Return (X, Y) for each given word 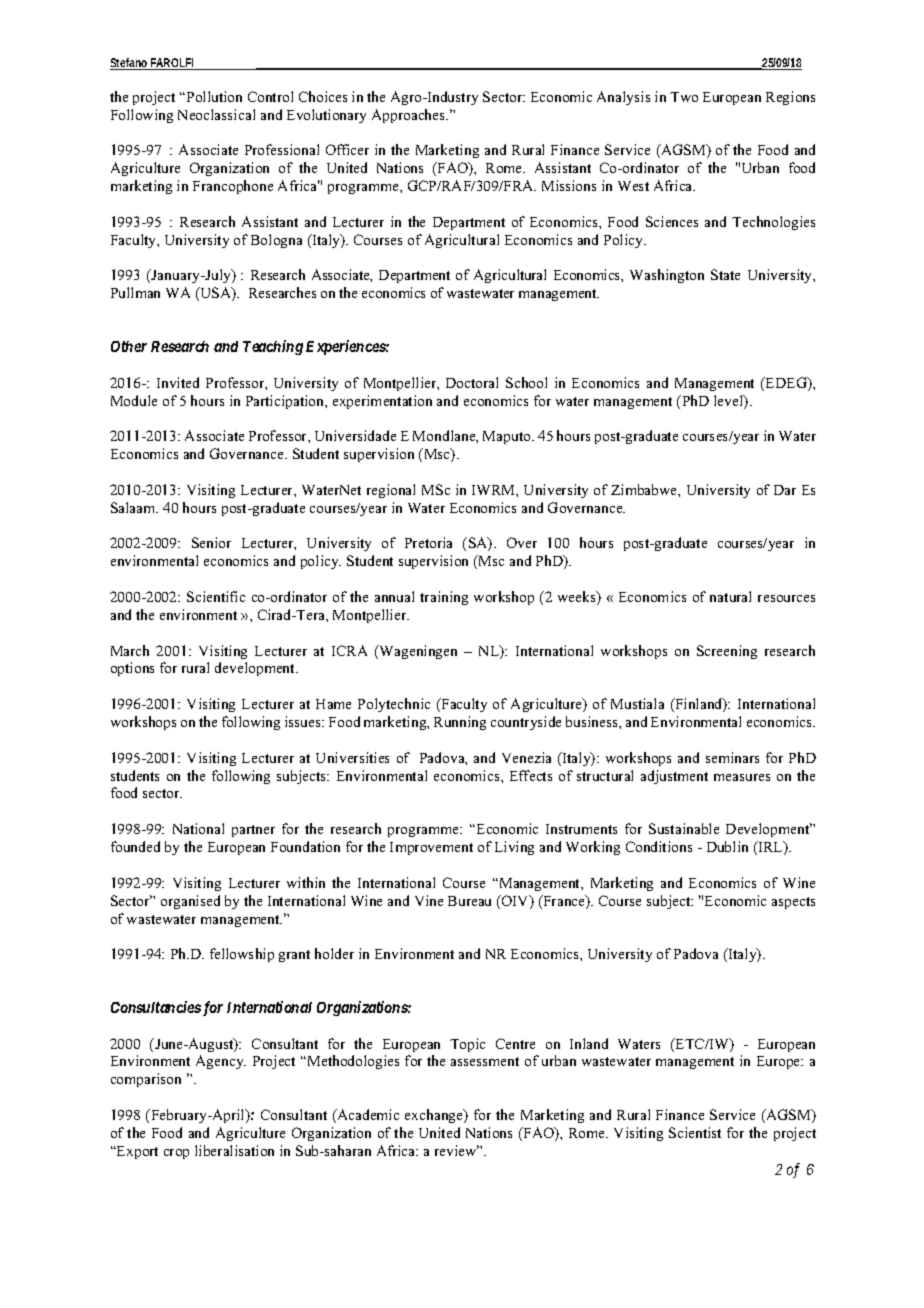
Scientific (216, 596)
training (444, 598)
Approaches (410, 116)
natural (730, 596)
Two (684, 97)
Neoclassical (216, 114)
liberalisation (234, 1150)
